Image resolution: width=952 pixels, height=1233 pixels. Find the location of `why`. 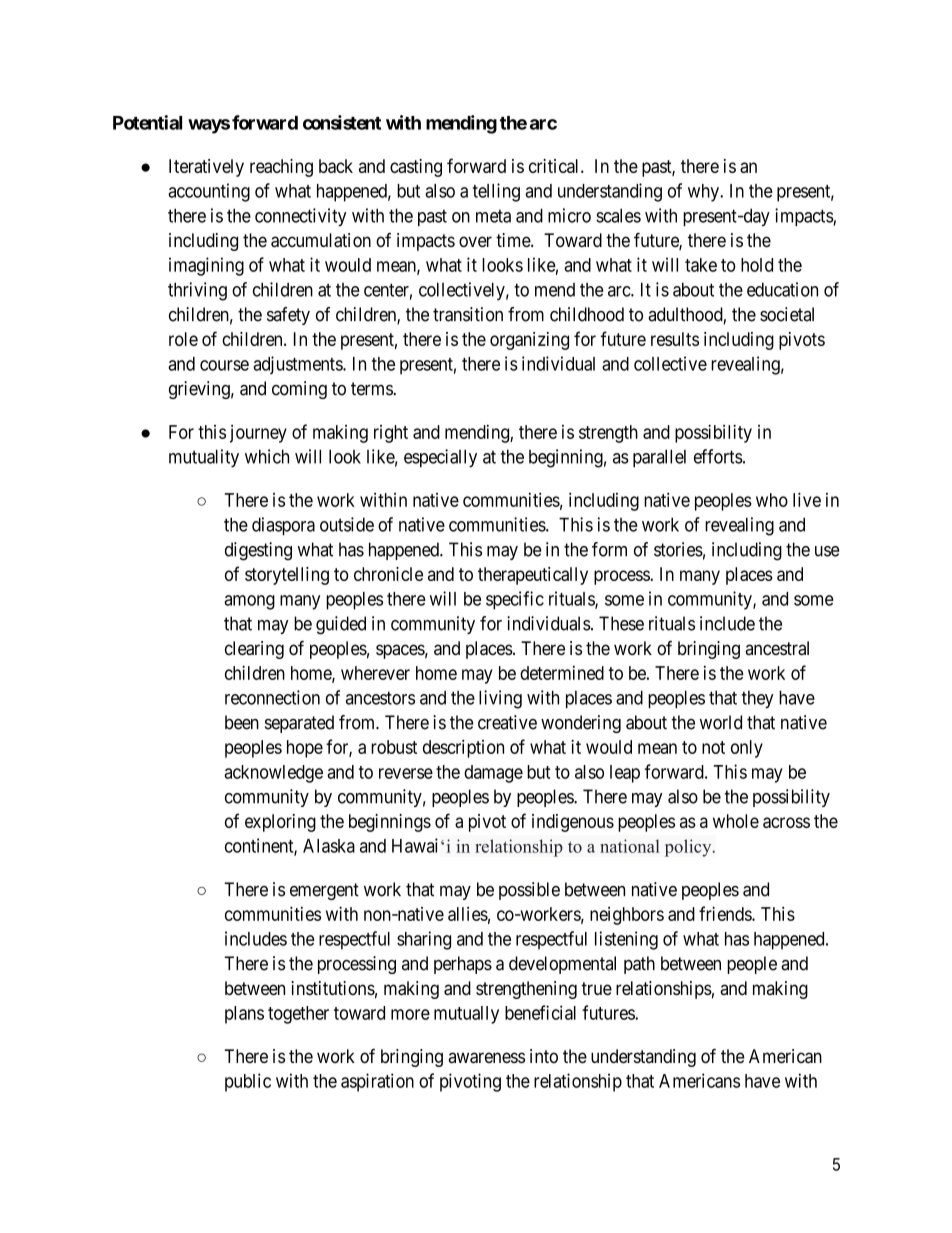

why is located at coordinates (704, 193).
